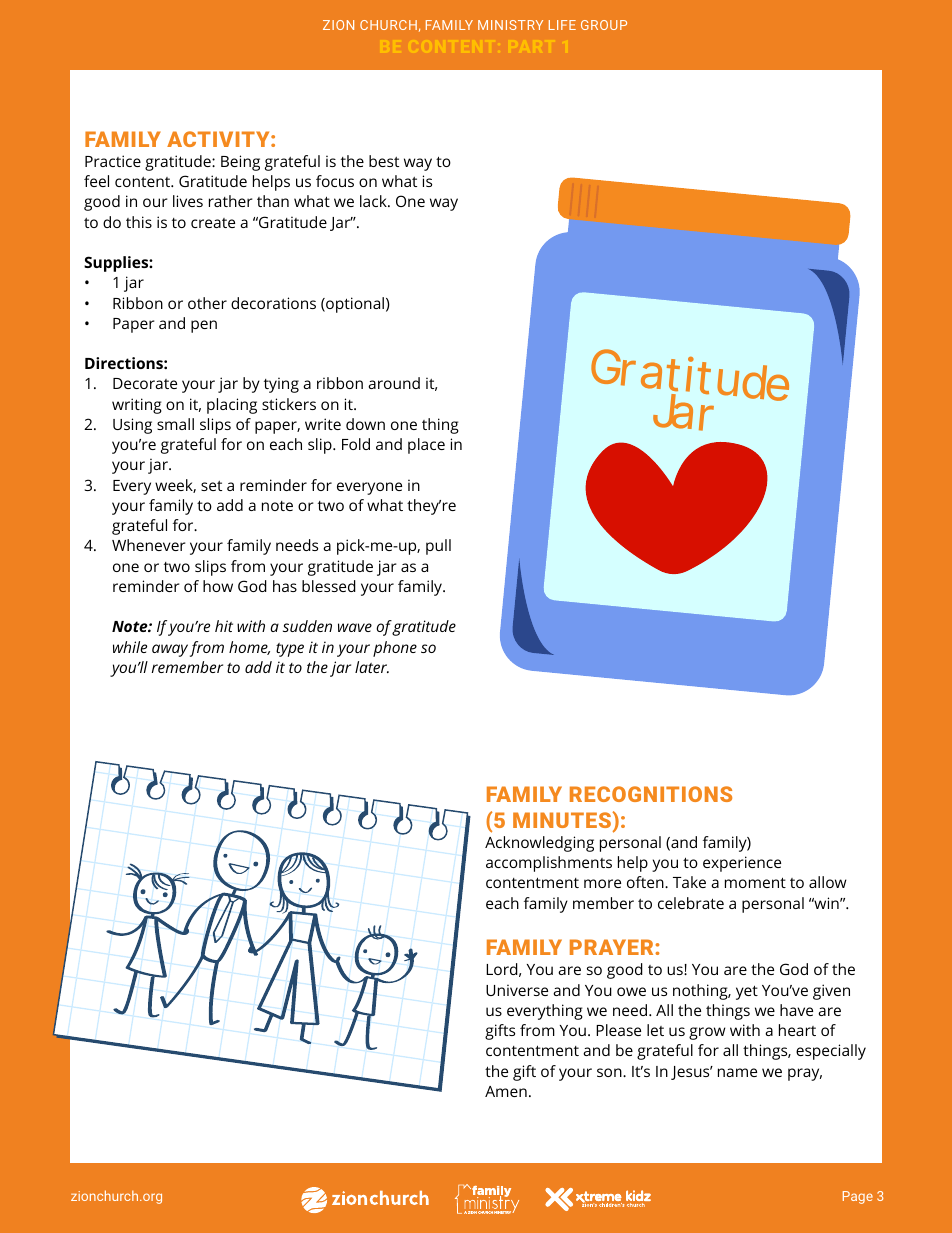 This screenshot has width=952, height=1233. Describe the element at coordinates (510, 25) in the screenshot. I see `MINISTRY` at that location.
